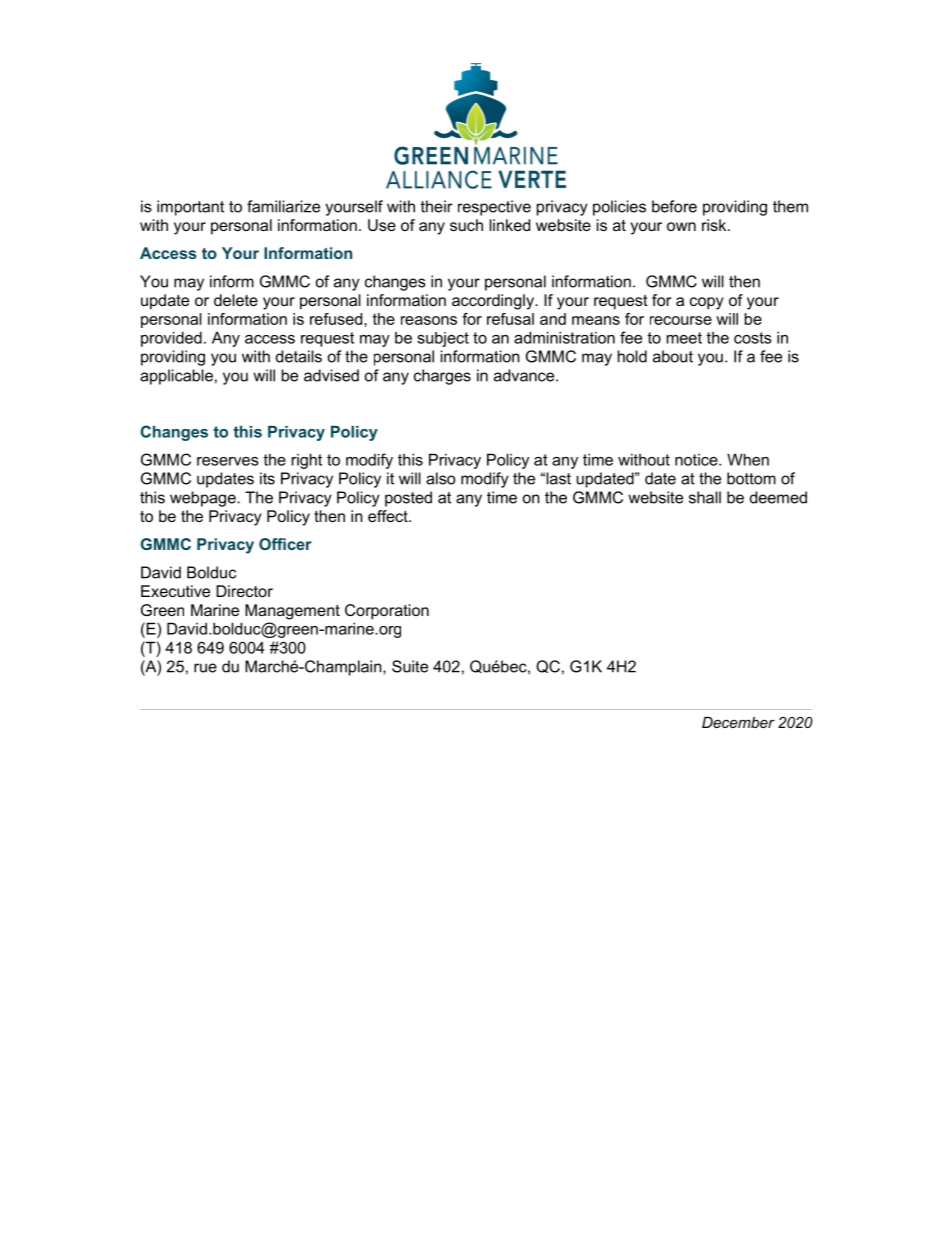 The width and height of the screenshot is (952, 1233). Describe the element at coordinates (283, 206) in the screenshot. I see `familiarize` at that location.
